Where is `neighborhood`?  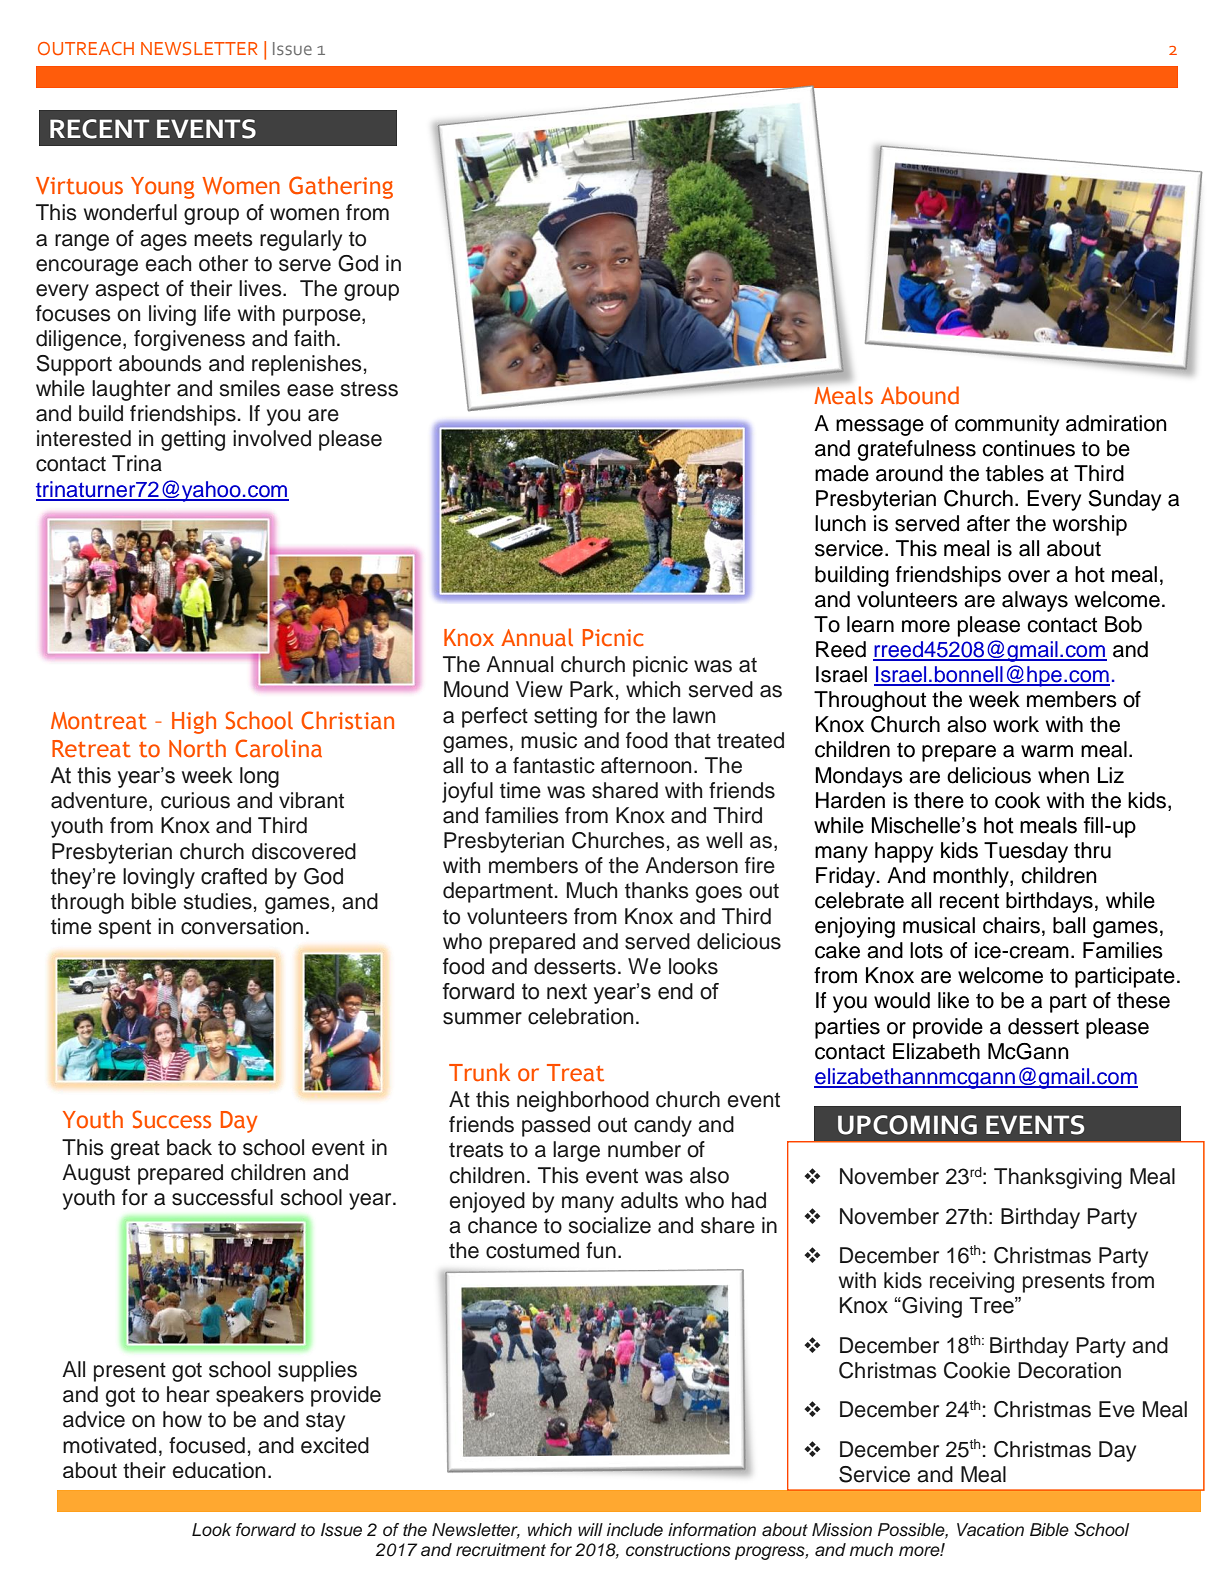
neighborhood is located at coordinates (583, 1101).
